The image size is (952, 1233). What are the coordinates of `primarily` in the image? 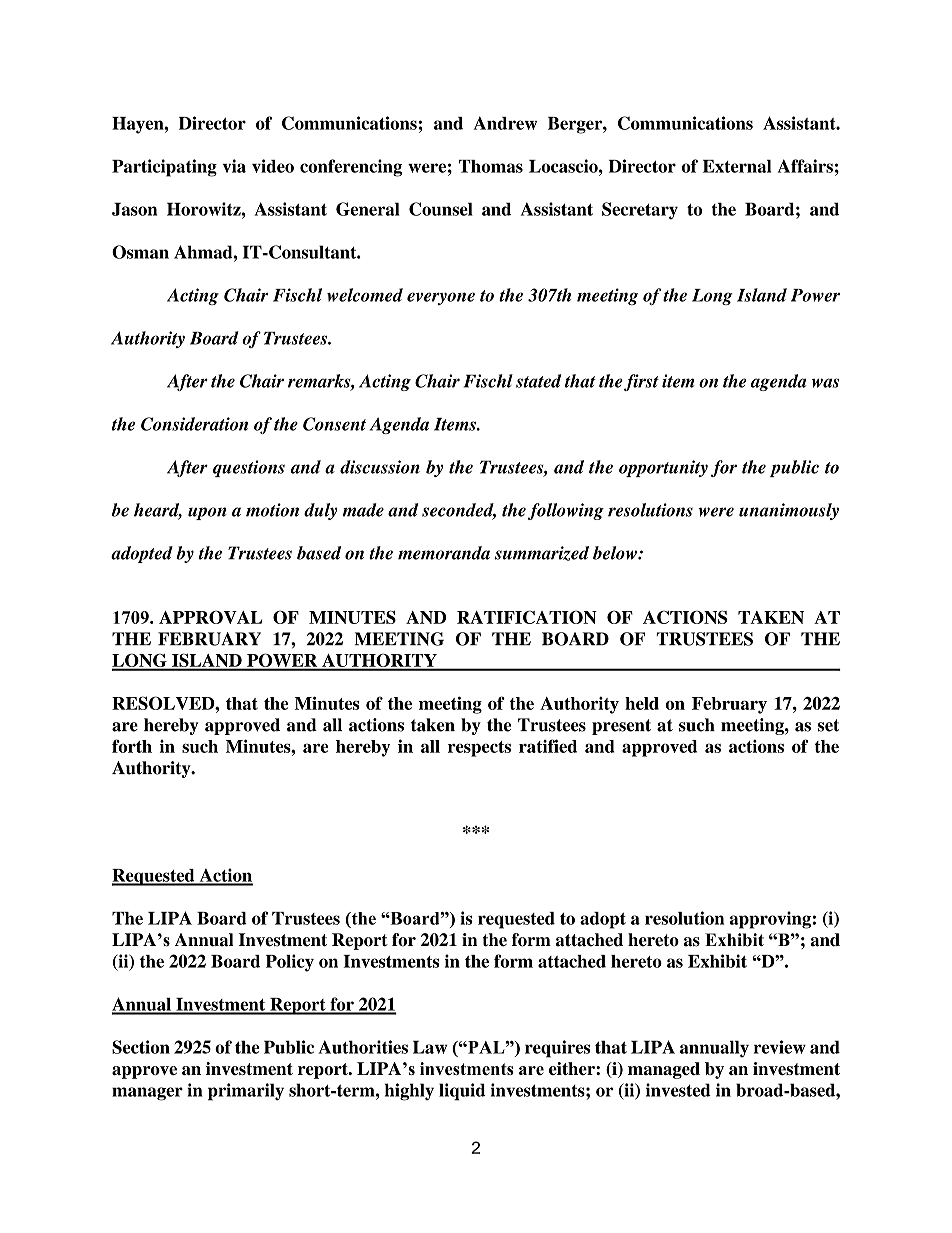 It's located at (246, 1092).
